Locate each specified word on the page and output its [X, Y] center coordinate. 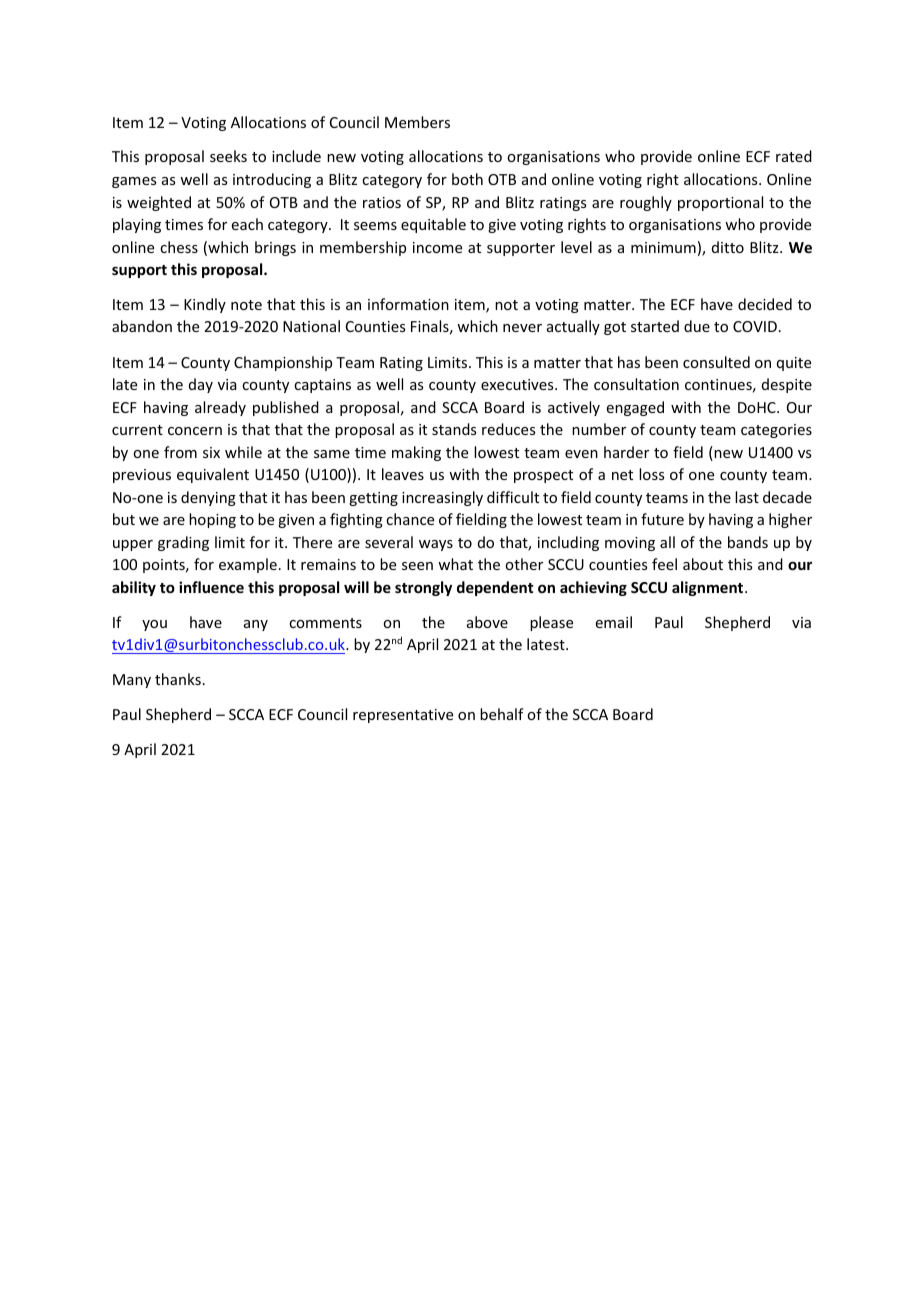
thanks [178, 679]
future [662, 519]
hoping [212, 520]
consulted [716, 362]
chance [410, 519]
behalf [502, 714]
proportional [720, 203]
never [522, 328]
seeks [228, 156]
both [467, 179]
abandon [142, 326]
